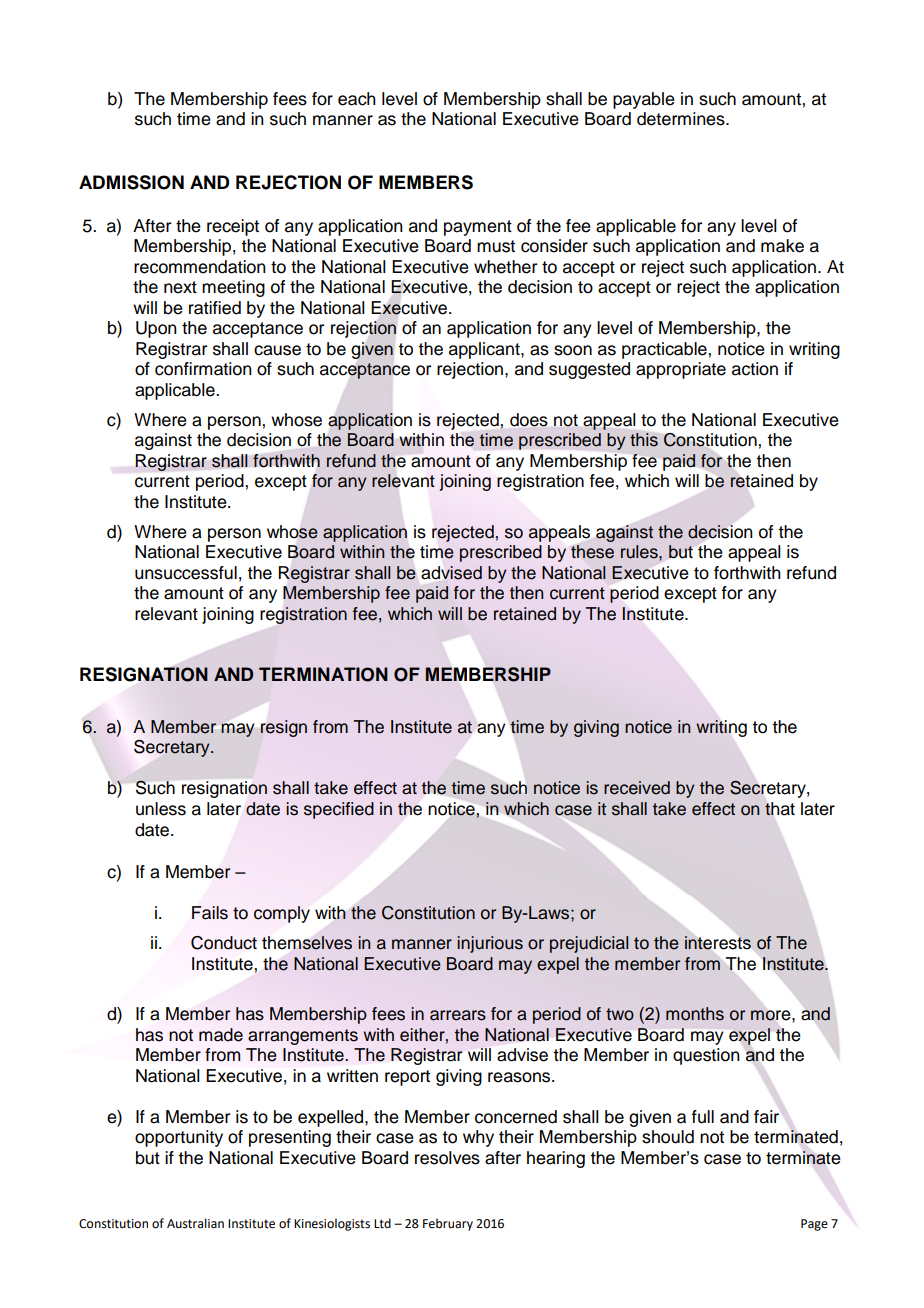  I want to click on Australian, so click(195, 1223).
